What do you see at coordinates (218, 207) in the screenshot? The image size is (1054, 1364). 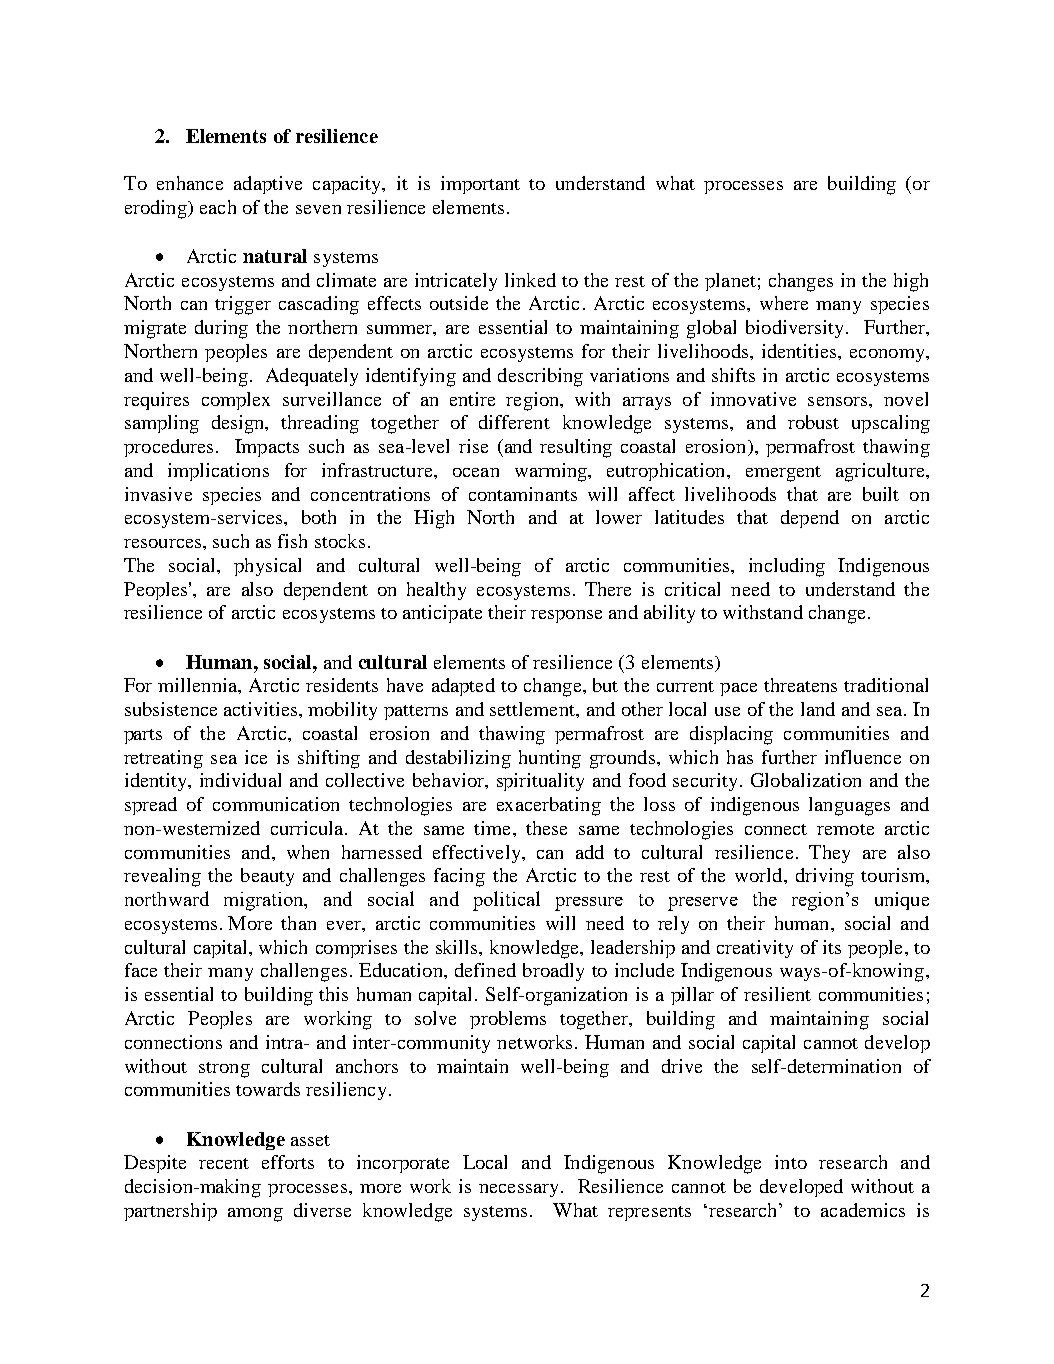 I see `each` at bounding box center [218, 207].
